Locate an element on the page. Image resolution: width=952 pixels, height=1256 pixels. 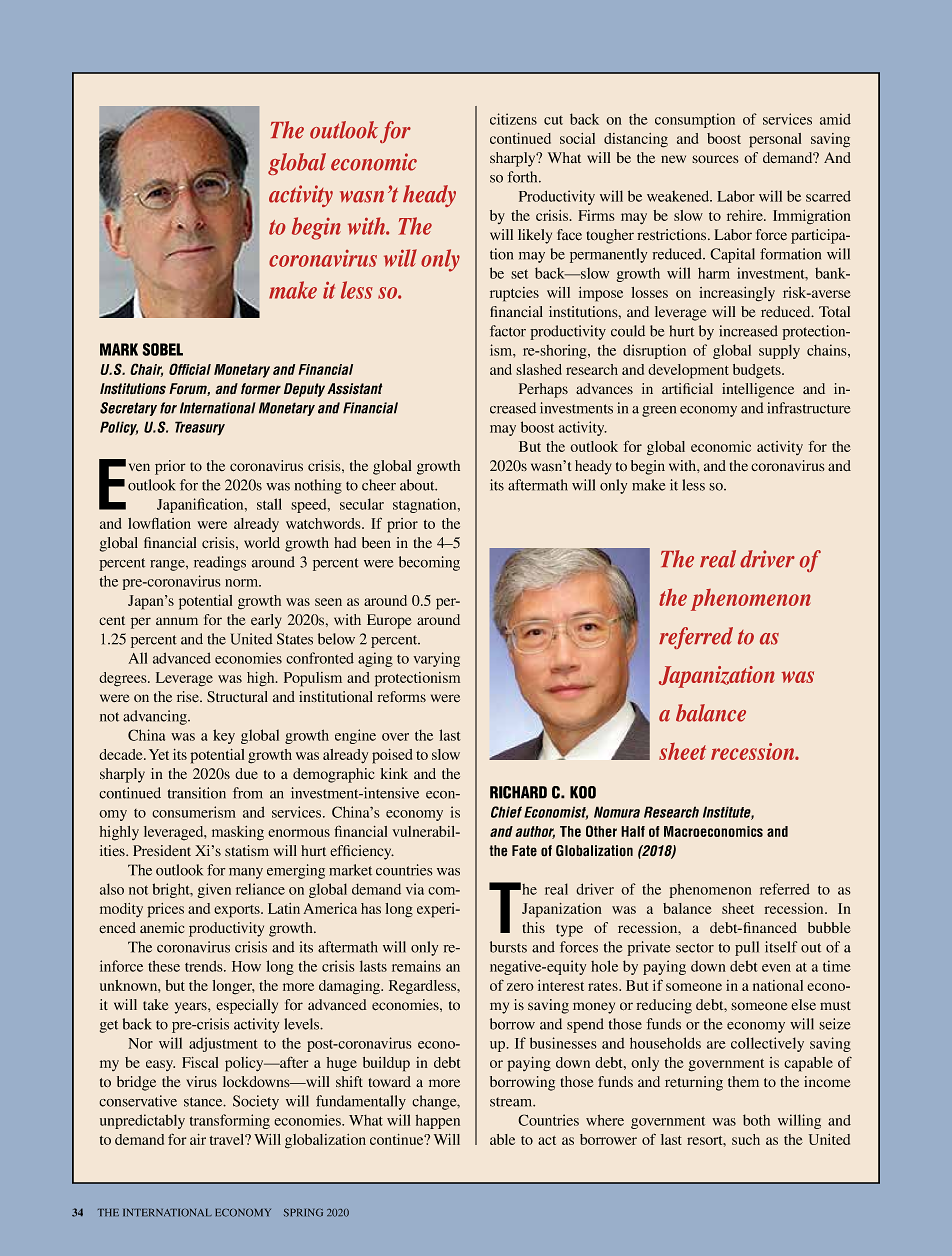
about is located at coordinates (418, 485).
